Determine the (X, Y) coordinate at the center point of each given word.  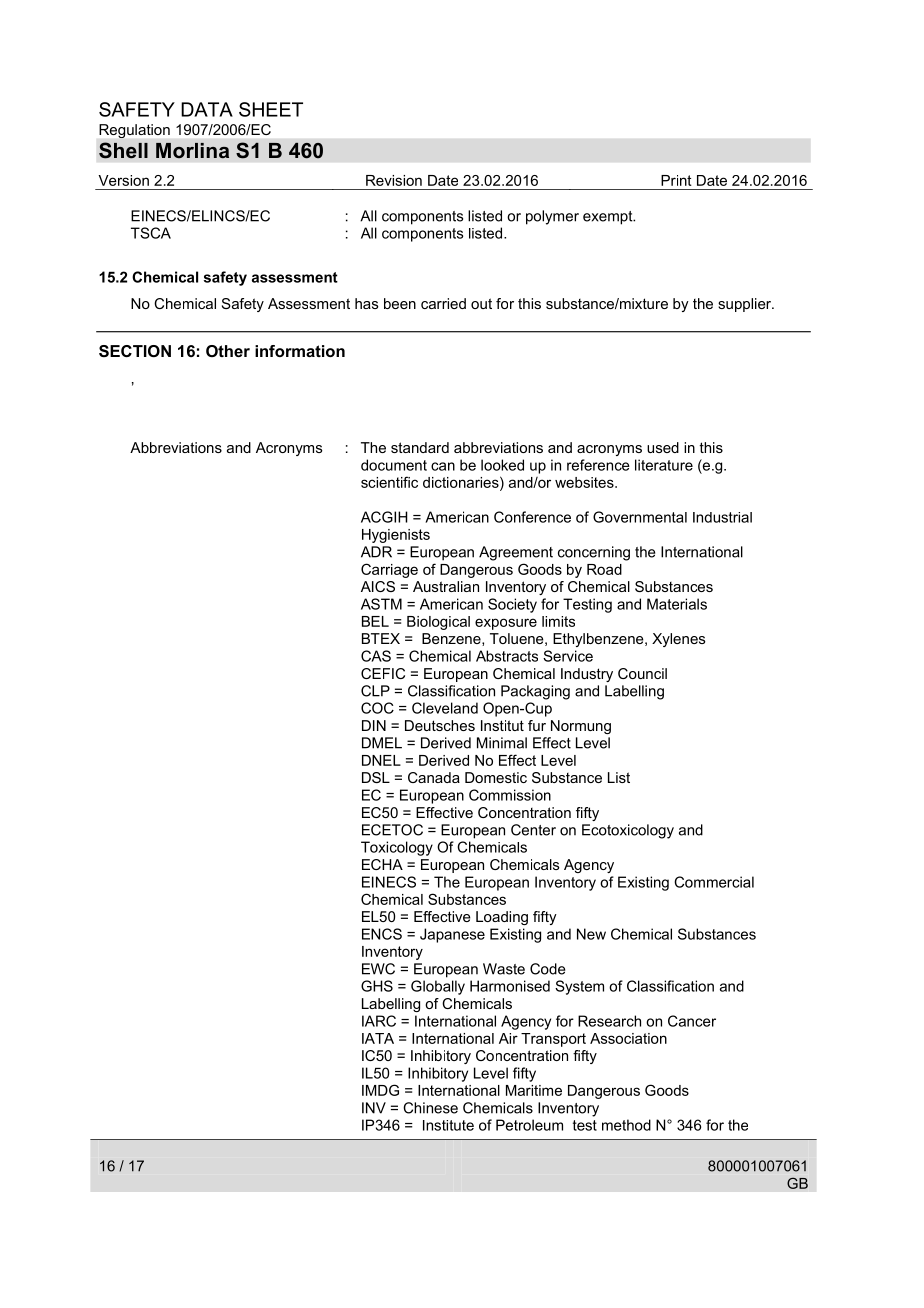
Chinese (430, 1108)
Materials (677, 604)
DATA (207, 109)
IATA (378, 1038)
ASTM (381, 604)
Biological (438, 623)
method (626, 1125)
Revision (394, 180)
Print (676, 180)
